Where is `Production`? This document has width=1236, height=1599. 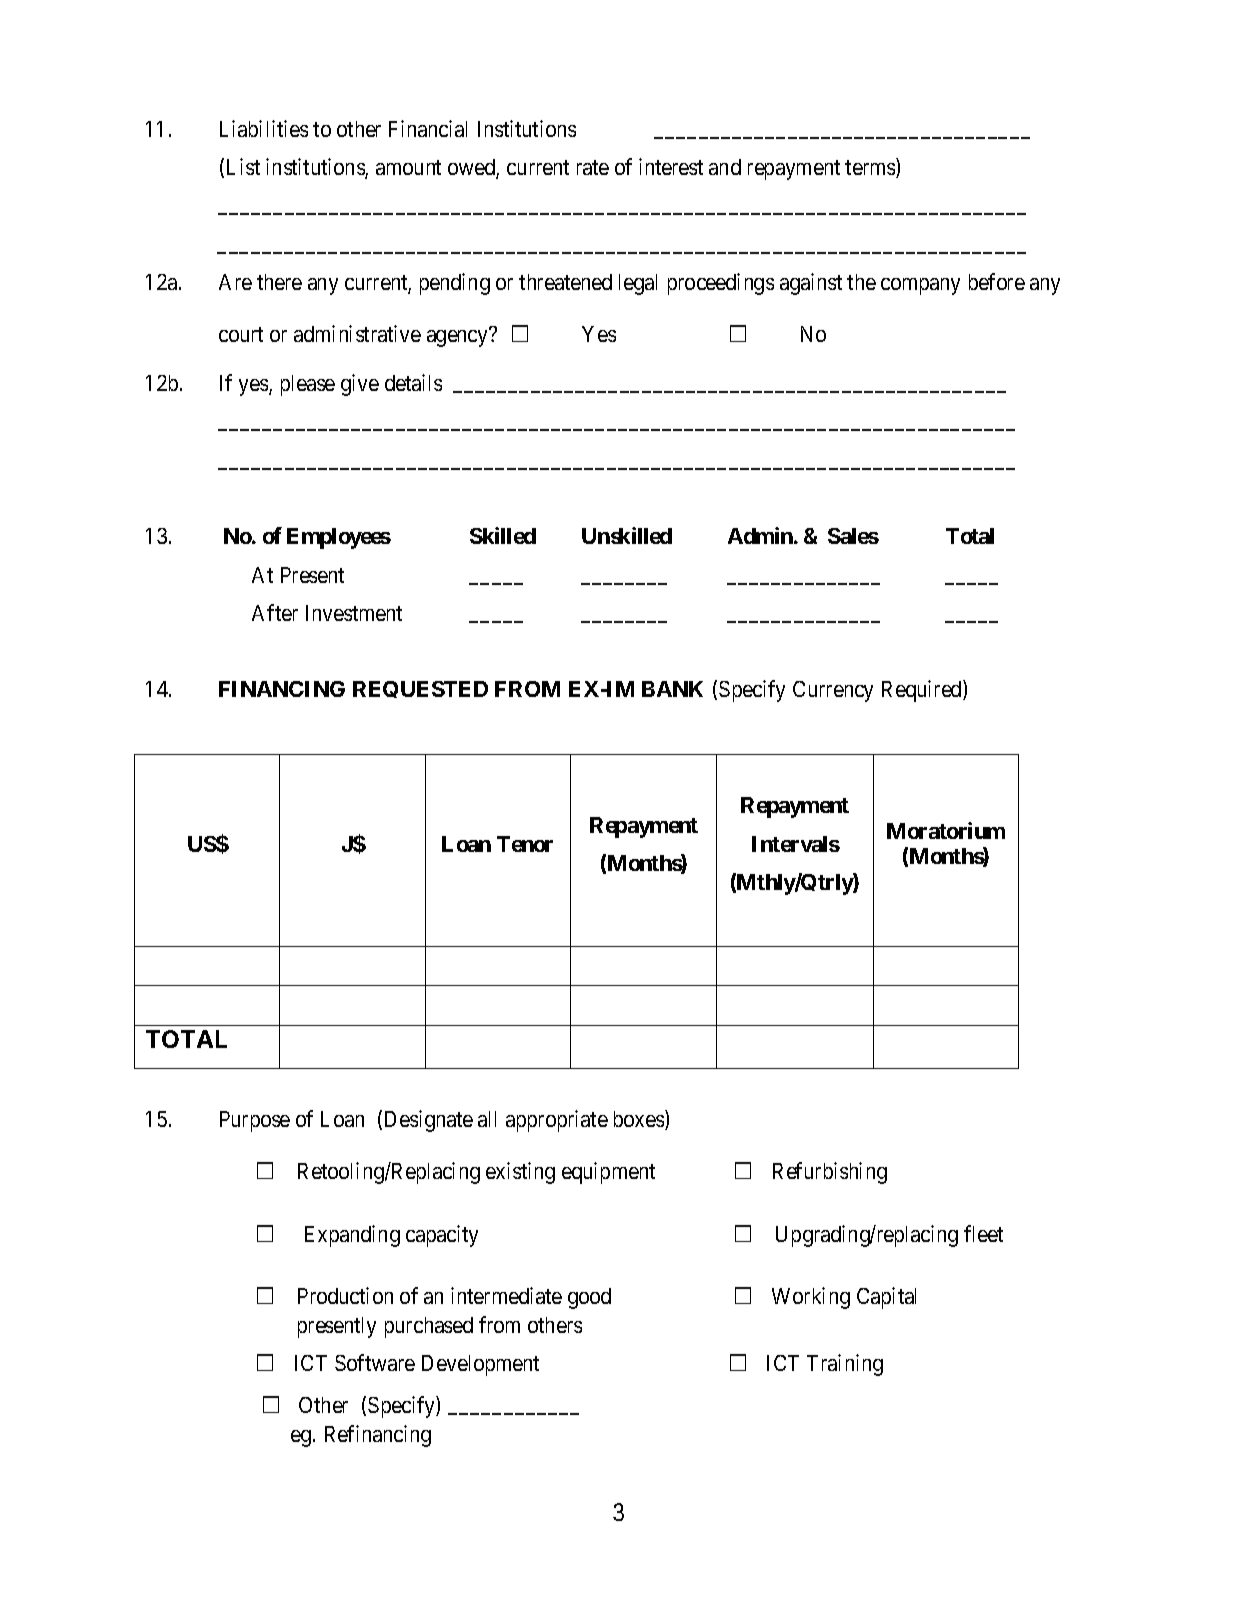 Production is located at coordinates (345, 1295).
